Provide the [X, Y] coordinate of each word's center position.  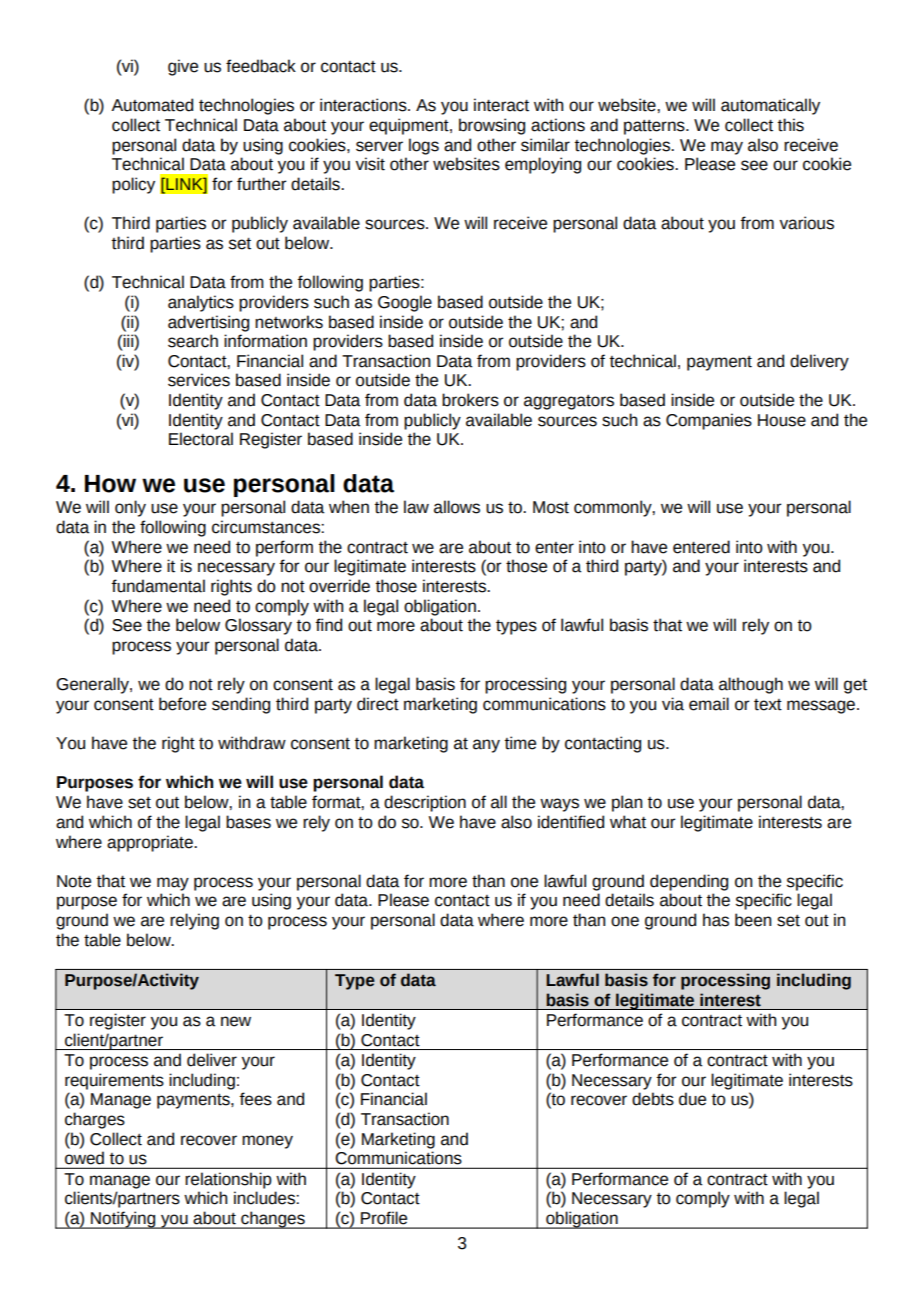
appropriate [151, 843]
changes [273, 1220]
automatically [770, 106]
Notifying [123, 1220]
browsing [492, 126]
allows [457, 507]
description [425, 803]
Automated [152, 105]
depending [689, 882]
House [782, 420]
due [692, 1099]
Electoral [201, 439]
